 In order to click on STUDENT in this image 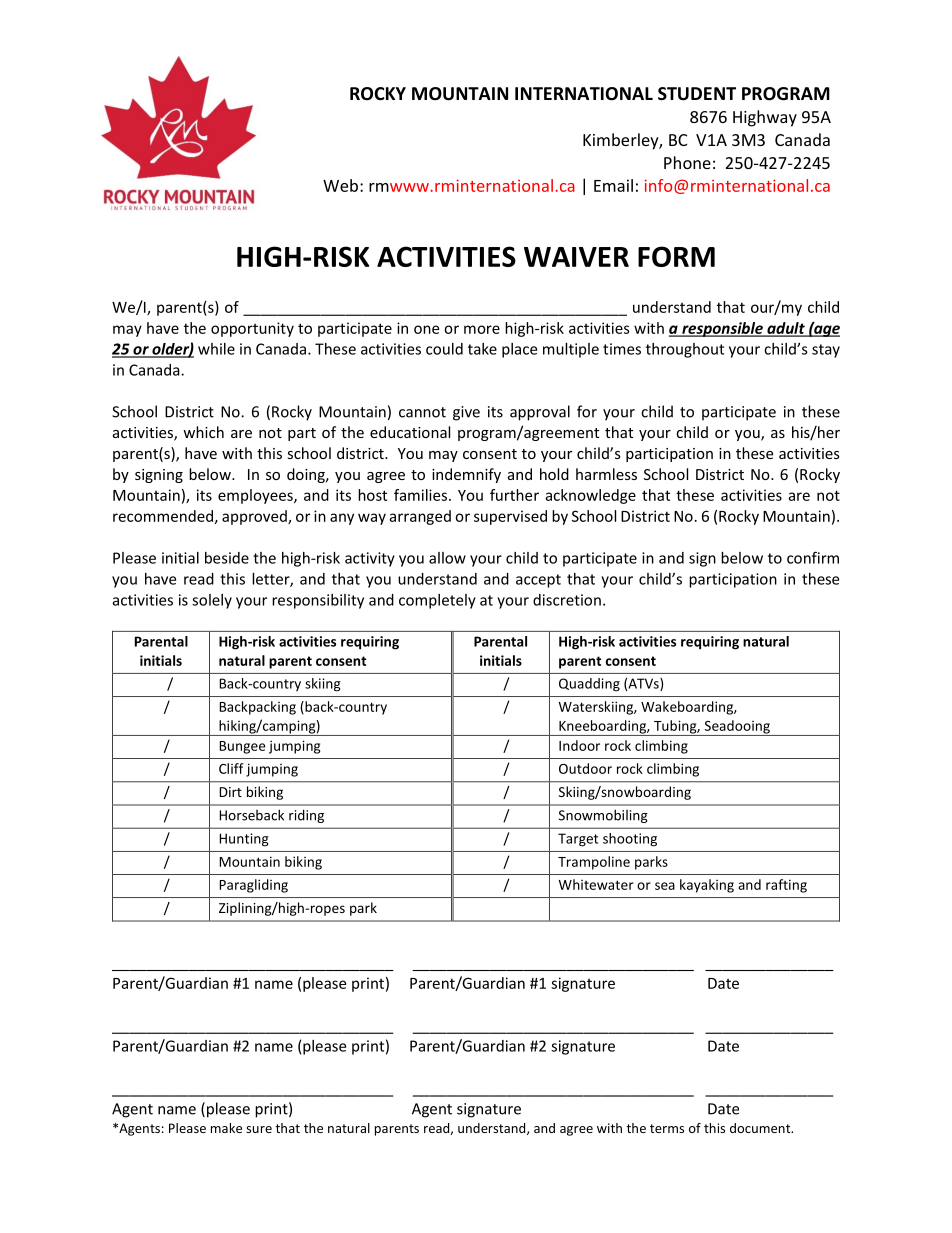, I will do `click(697, 94)`.
